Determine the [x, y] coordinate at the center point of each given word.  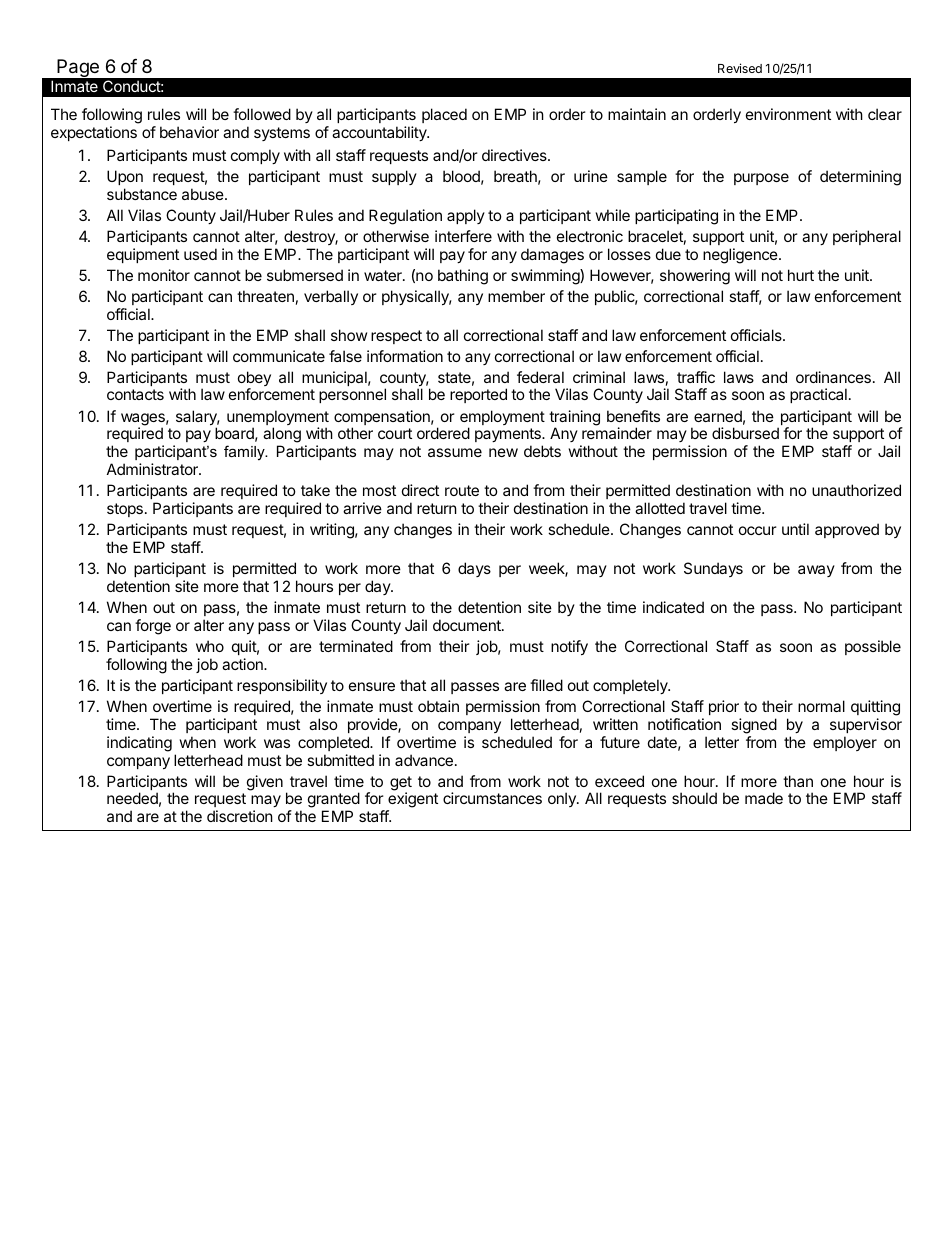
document [468, 625]
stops [125, 510]
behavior [189, 132]
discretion [240, 816]
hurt [801, 275]
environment [788, 114]
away [816, 571]
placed [444, 115]
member [516, 296]
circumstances [492, 798]
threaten [265, 296]
